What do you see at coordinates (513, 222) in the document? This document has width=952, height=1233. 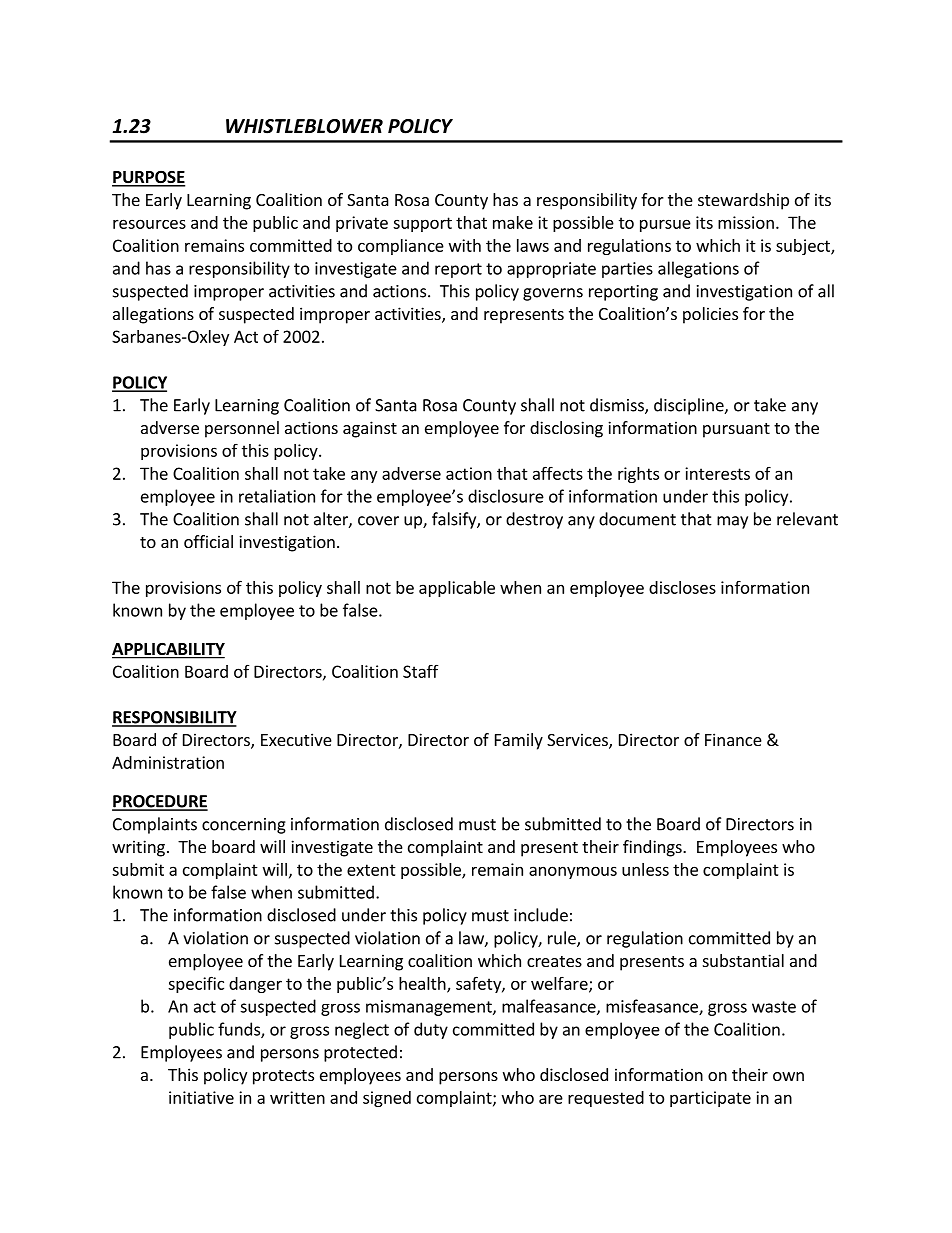 I see `make` at bounding box center [513, 222].
